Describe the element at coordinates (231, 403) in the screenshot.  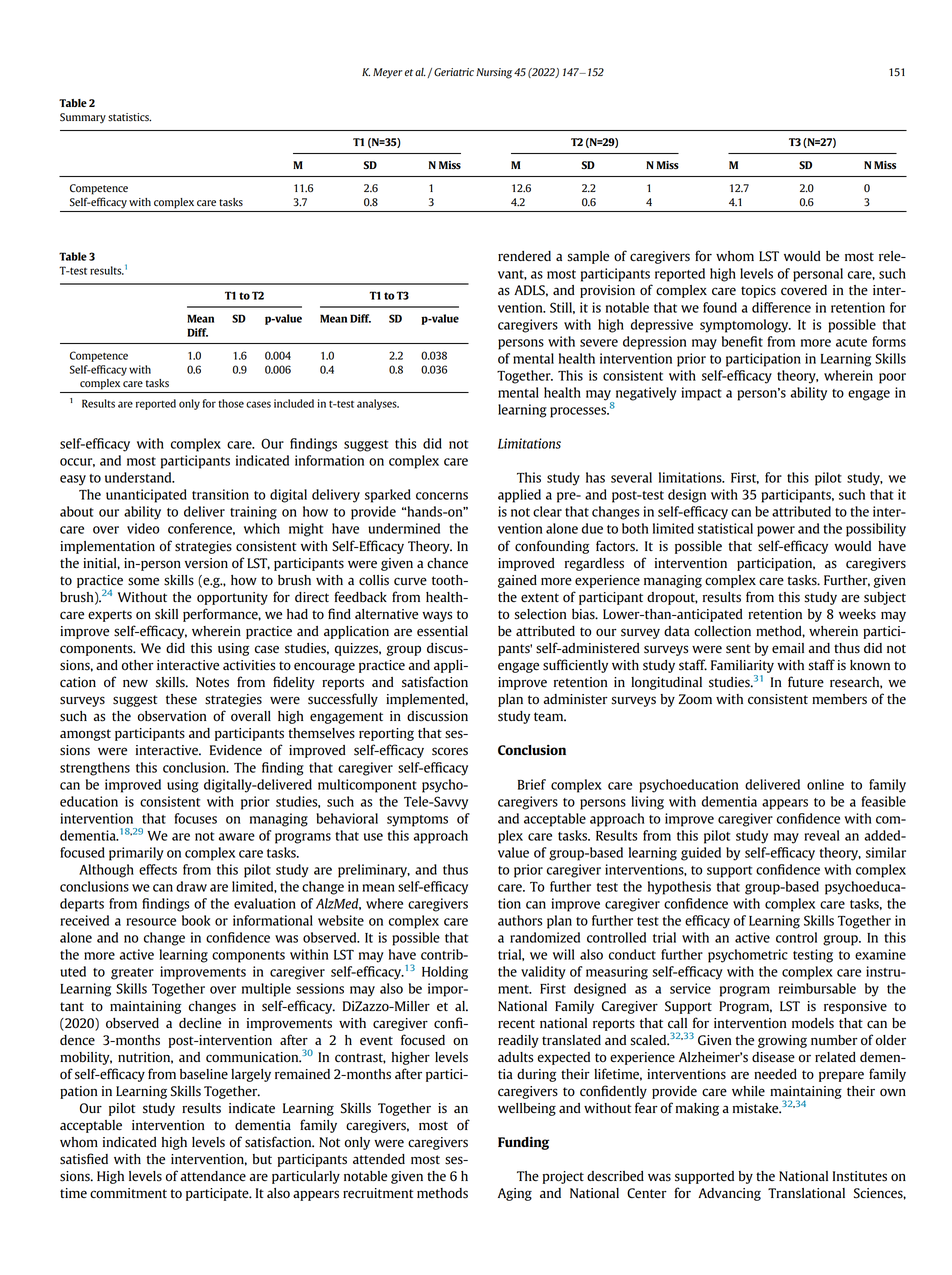
I see `those` at that location.
